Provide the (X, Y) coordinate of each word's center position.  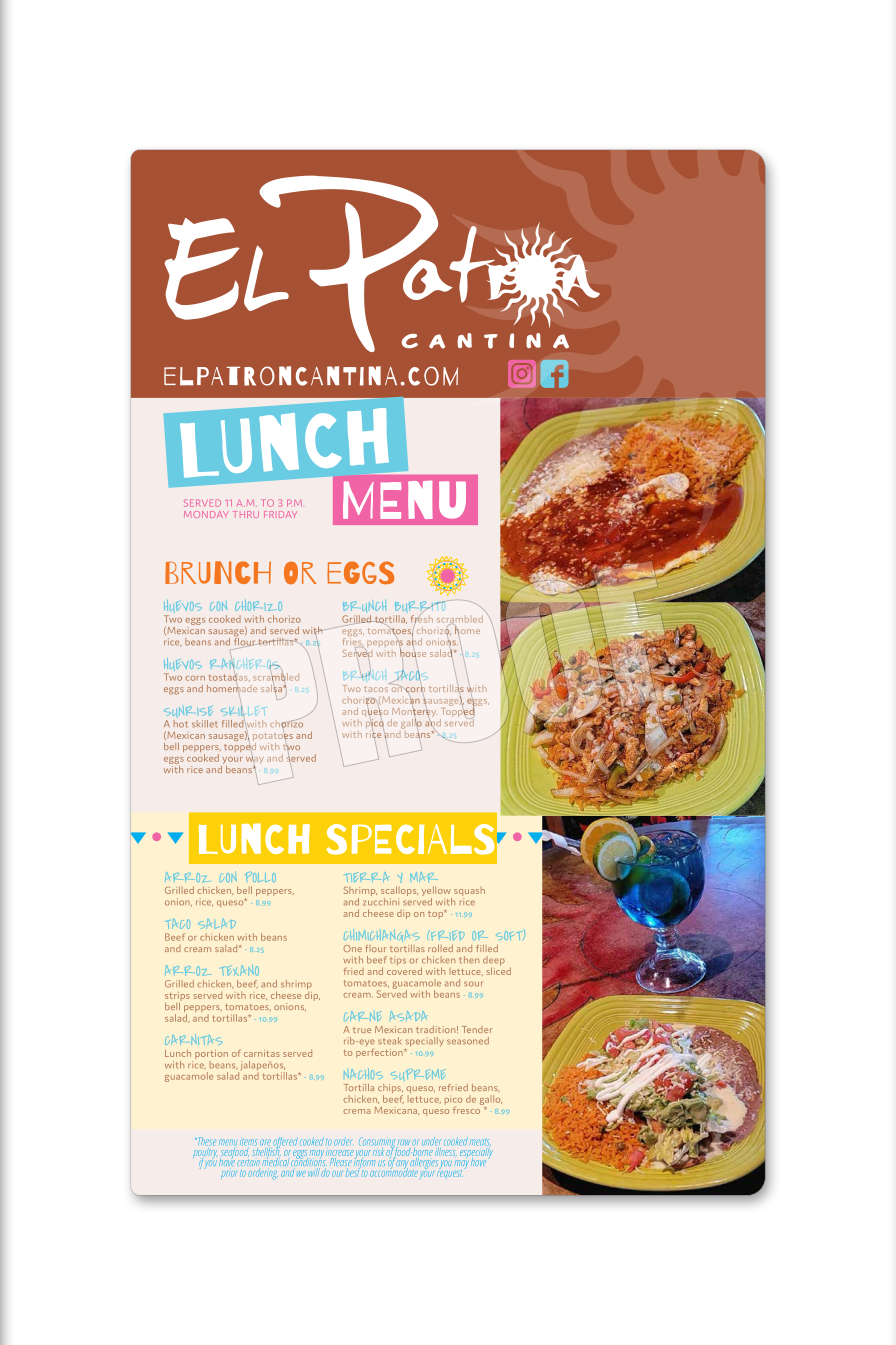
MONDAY (206, 514)
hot (181, 724)
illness (446, 1150)
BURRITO (420, 608)
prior (229, 1175)
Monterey (413, 712)
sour (473, 984)
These (206, 1141)
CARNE (362, 1016)
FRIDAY (280, 514)
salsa (272, 688)
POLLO (260, 877)
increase (340, 1150)
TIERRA (367, 877)
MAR (424, 877)
